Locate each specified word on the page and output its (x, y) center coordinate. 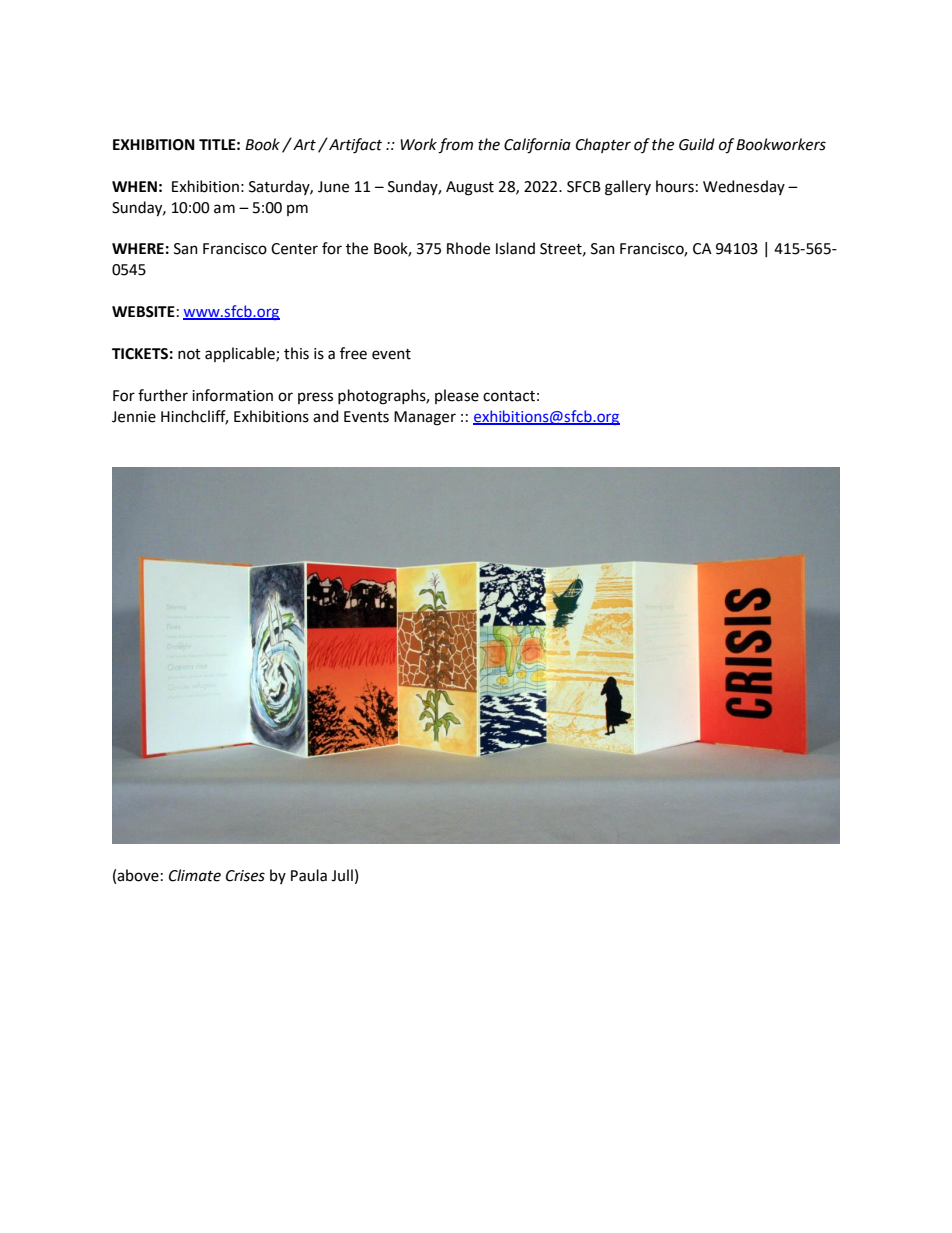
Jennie (134, 417)
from (455, 146)
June (333, 187)
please (457, 396)
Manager (425, 418)
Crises (245, 876)
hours (675, 186)
